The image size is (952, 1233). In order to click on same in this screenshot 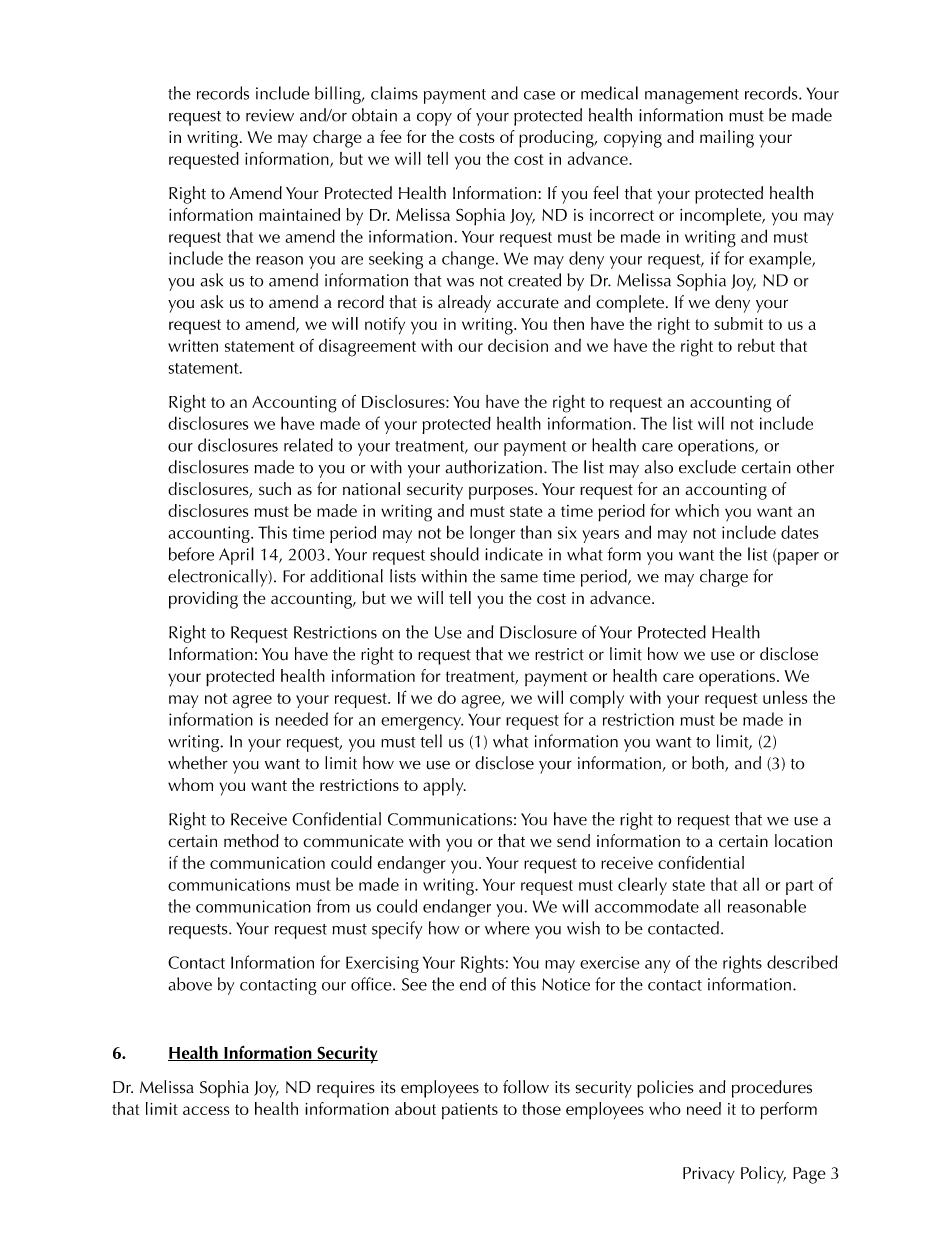, I will do `click(519, 578)`.
